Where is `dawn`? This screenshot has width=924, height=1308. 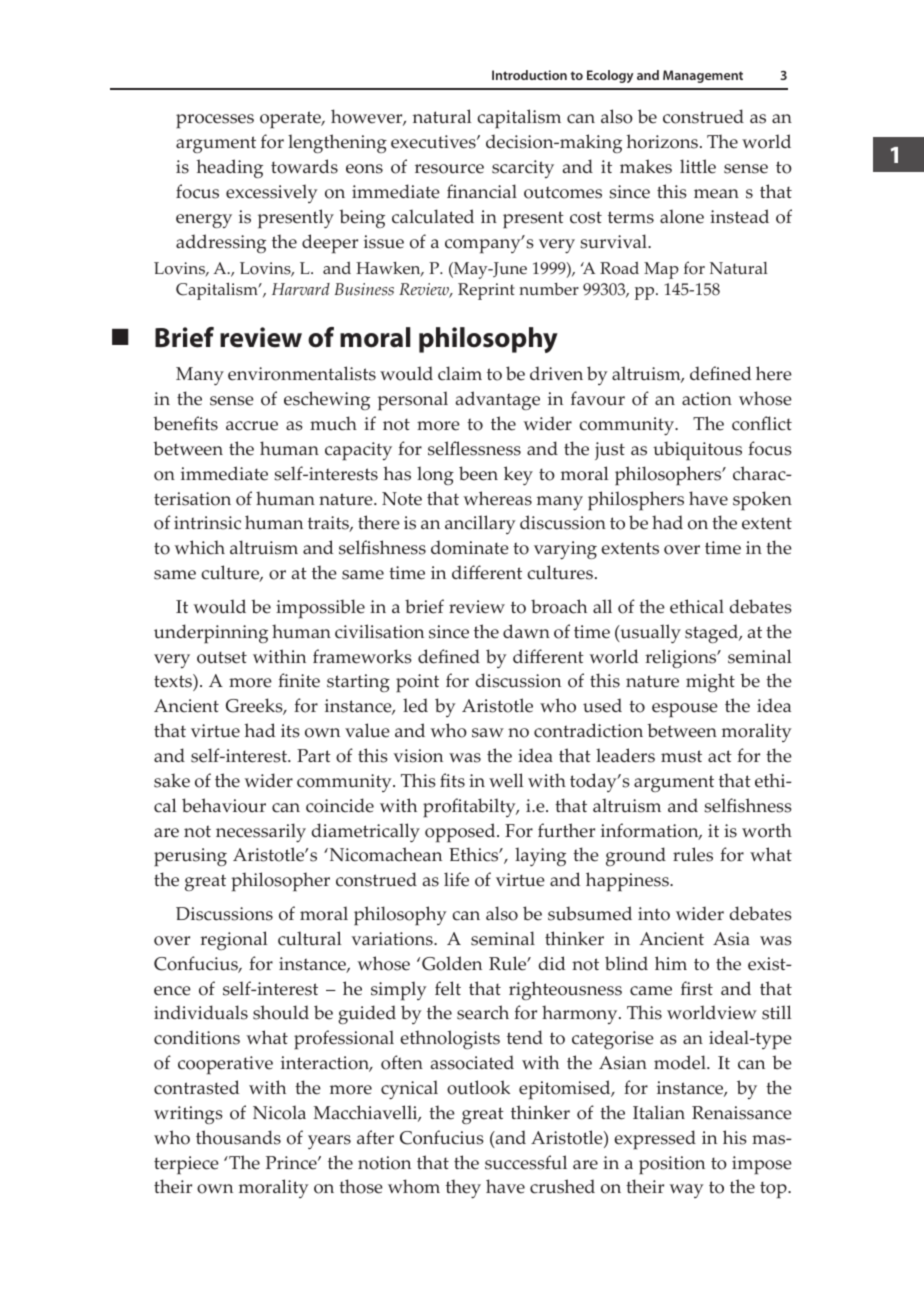 dawn is located at coordinates (526, 631).
